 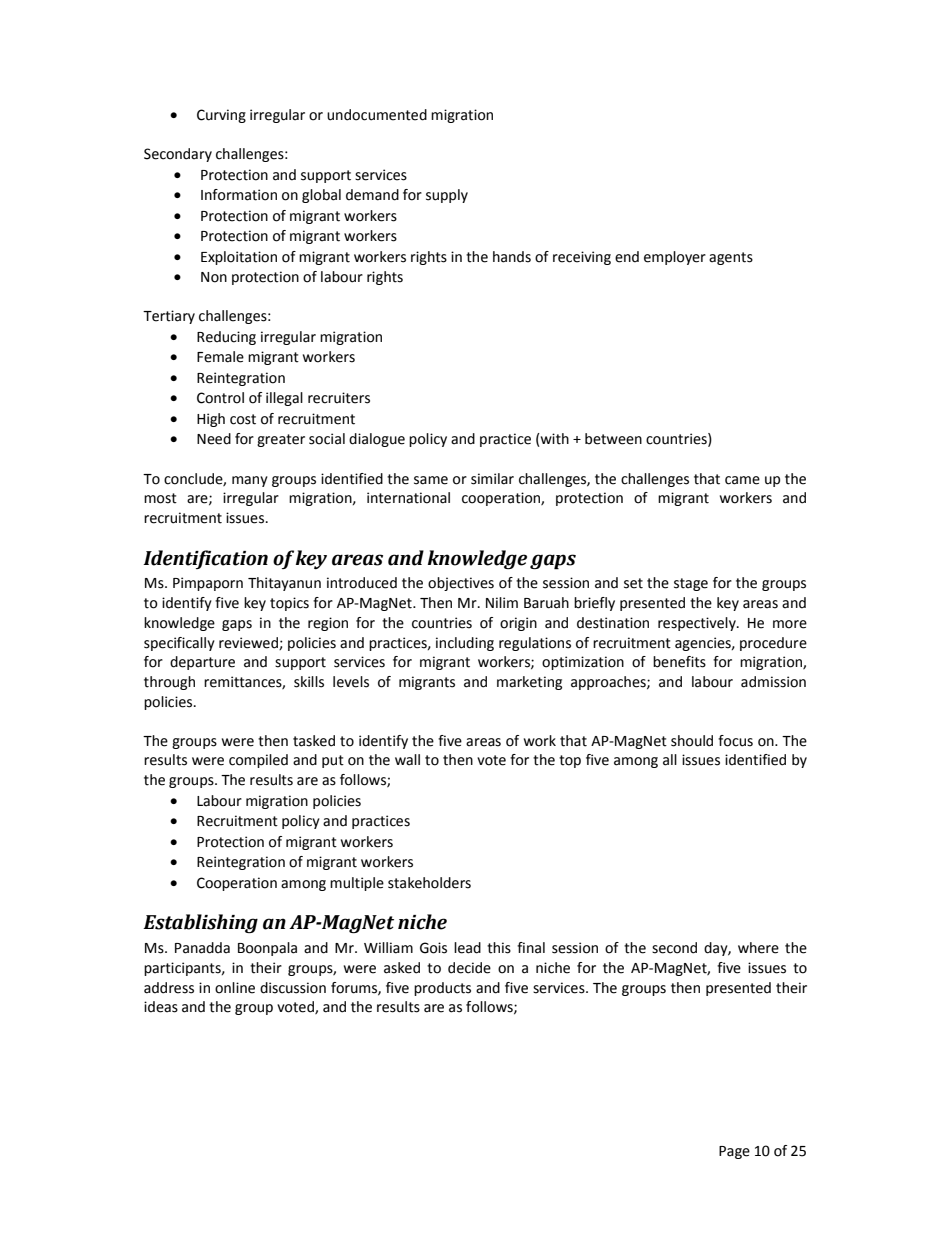 I want to click on stakeholders, so click(x=429, y=883).
